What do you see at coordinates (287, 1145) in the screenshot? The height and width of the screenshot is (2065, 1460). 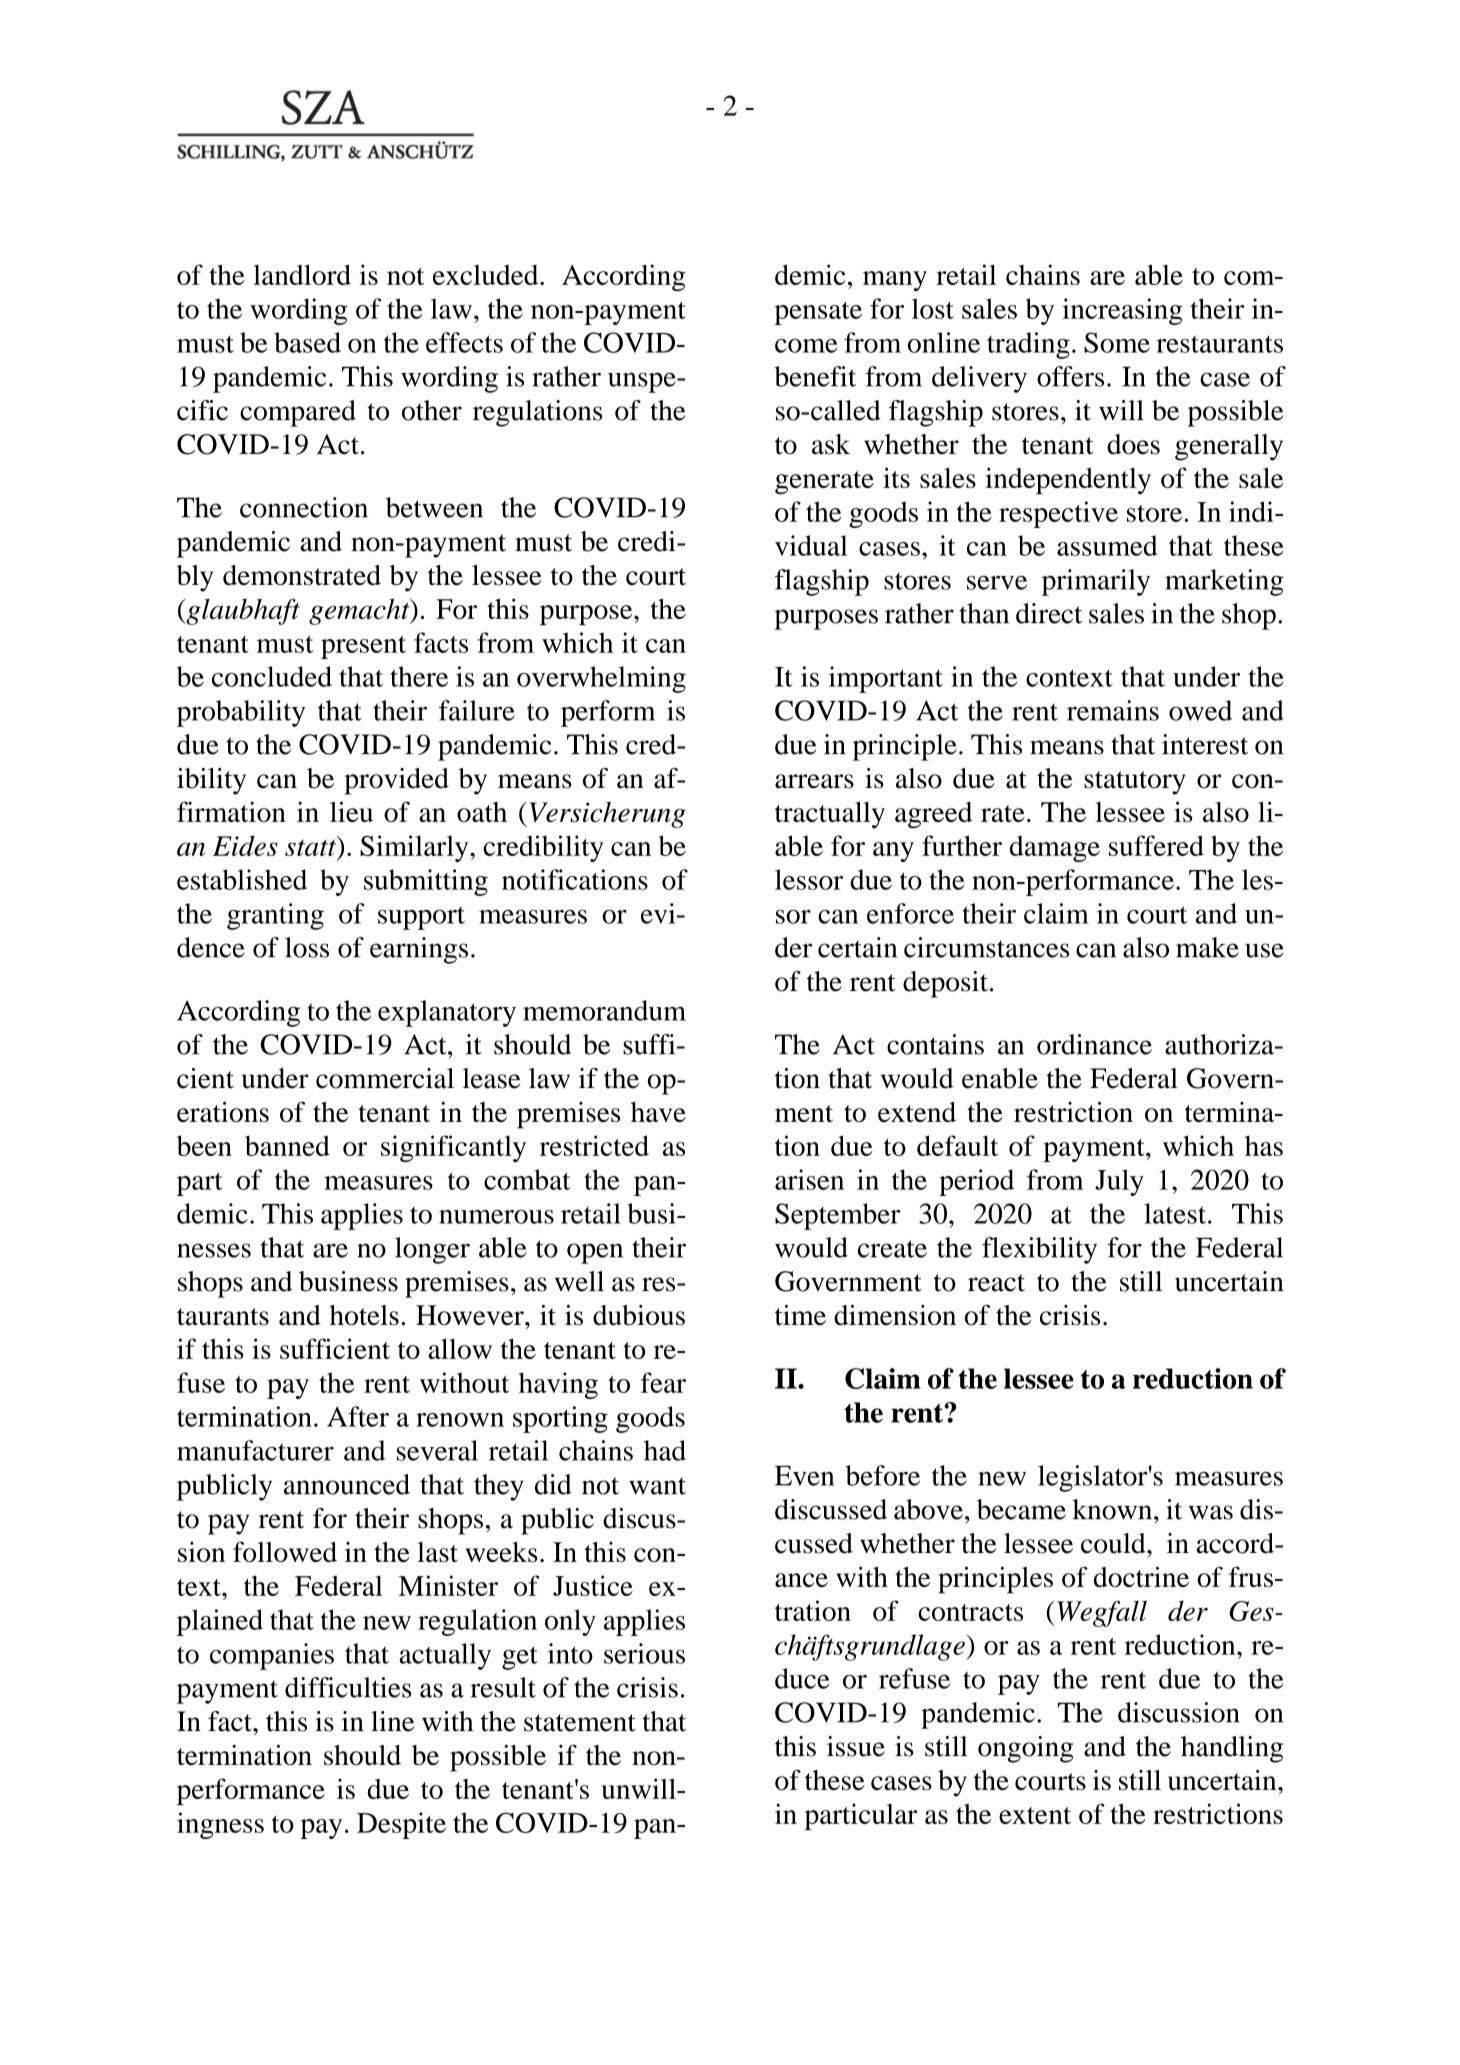 I see `banned` at bounding box center [287, 1145].
